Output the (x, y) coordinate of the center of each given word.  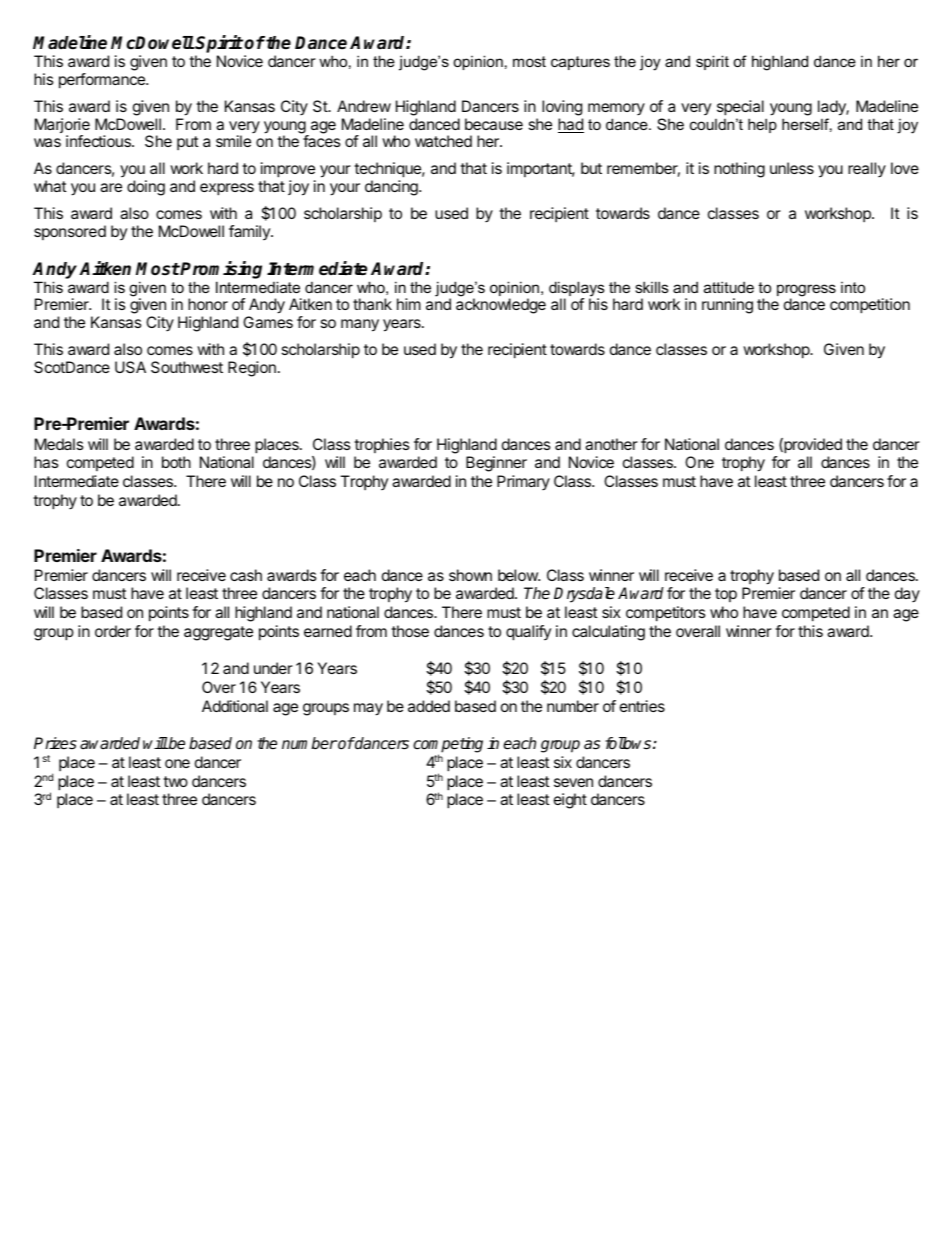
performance (103, 81)
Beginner (496, 464)
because (494, 124)
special (740, 108)
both (176, 462)
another (611, 444)
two (175, 781)
